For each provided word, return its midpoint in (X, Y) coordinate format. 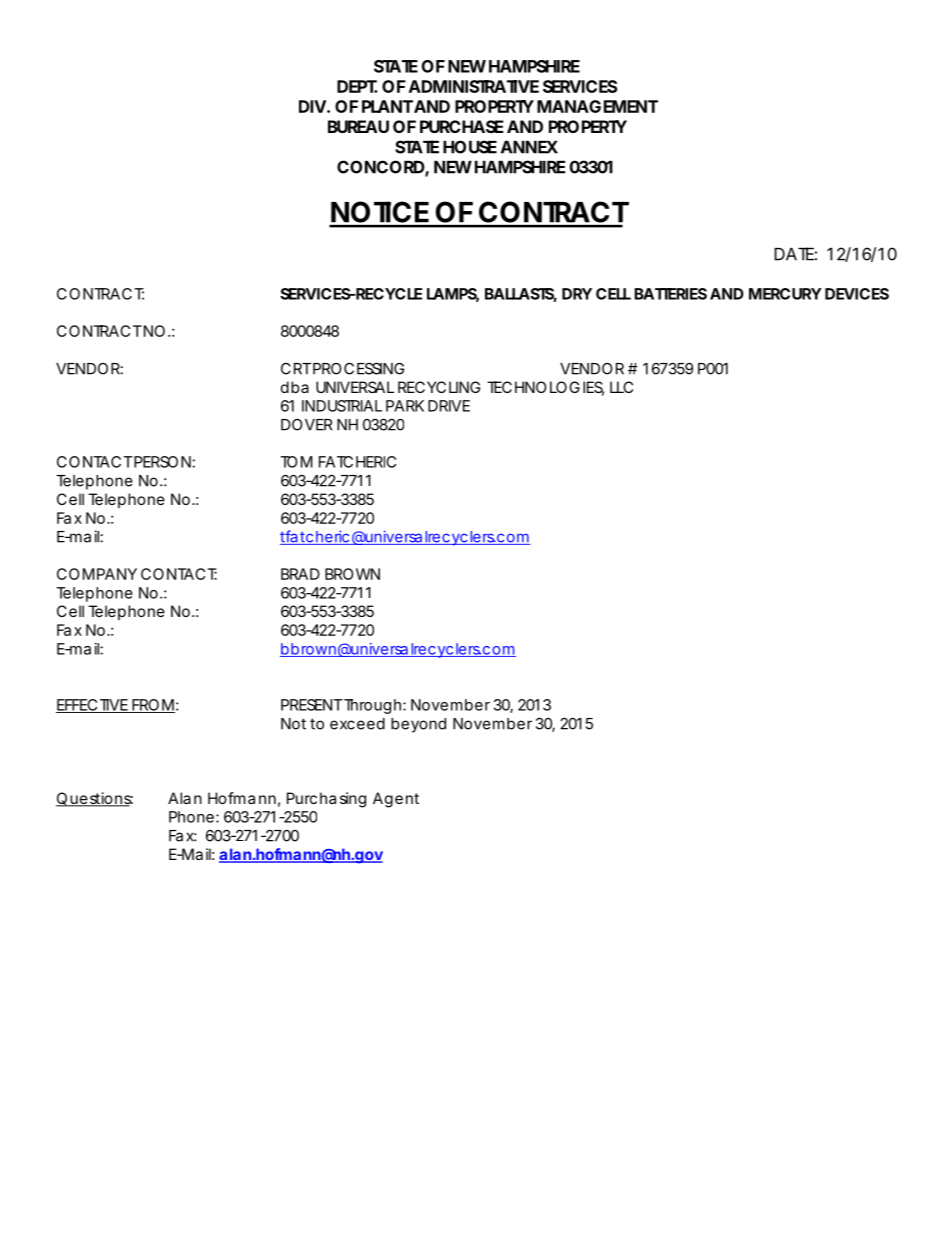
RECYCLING (439, 387)
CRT (296, 369)
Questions (94, 799)
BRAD (300, 574)
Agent (396, 800)
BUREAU (358, 126)
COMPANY (97, 574)
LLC (621, 387)
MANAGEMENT (597, 106)
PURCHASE (462, 126)
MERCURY (785, 294)
